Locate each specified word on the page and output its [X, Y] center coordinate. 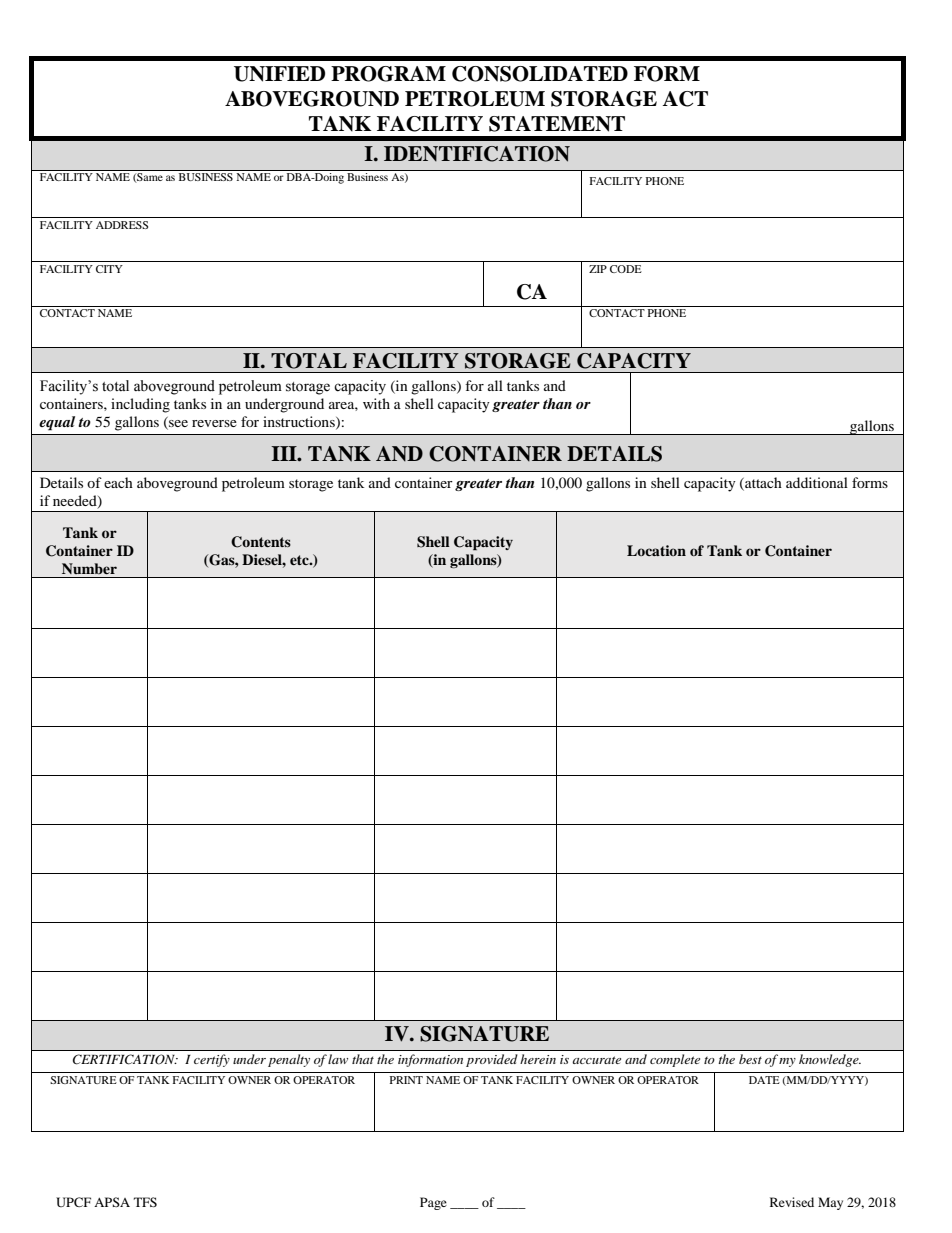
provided [492, 1060]
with [376, 403]
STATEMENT [557, 124]
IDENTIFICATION [477, 154]
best [750, 1059]
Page [433, 1203]
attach [762, 483]
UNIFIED [279, 74]
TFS [145, 1202]
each [118, 482]
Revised [792, 1202]
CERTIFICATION [125, 1059]
